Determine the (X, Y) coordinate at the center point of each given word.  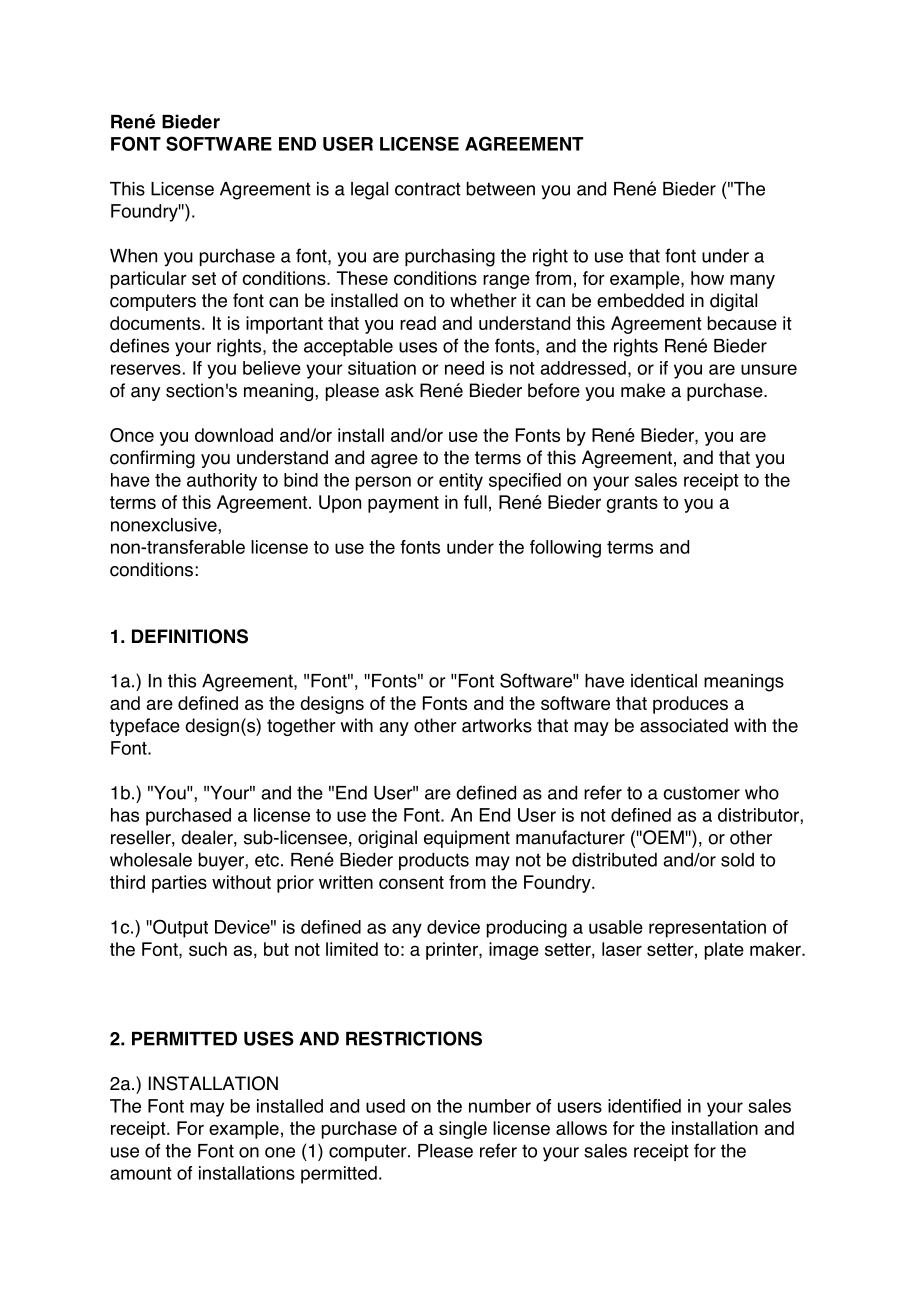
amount (141, 1173)
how (707, 278)
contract (428, 189)
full (475, 502)
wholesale (151, 860)
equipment (467, 839)
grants (632, 504)
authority (222, 482)
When (133, 256)
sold (737, 860)
